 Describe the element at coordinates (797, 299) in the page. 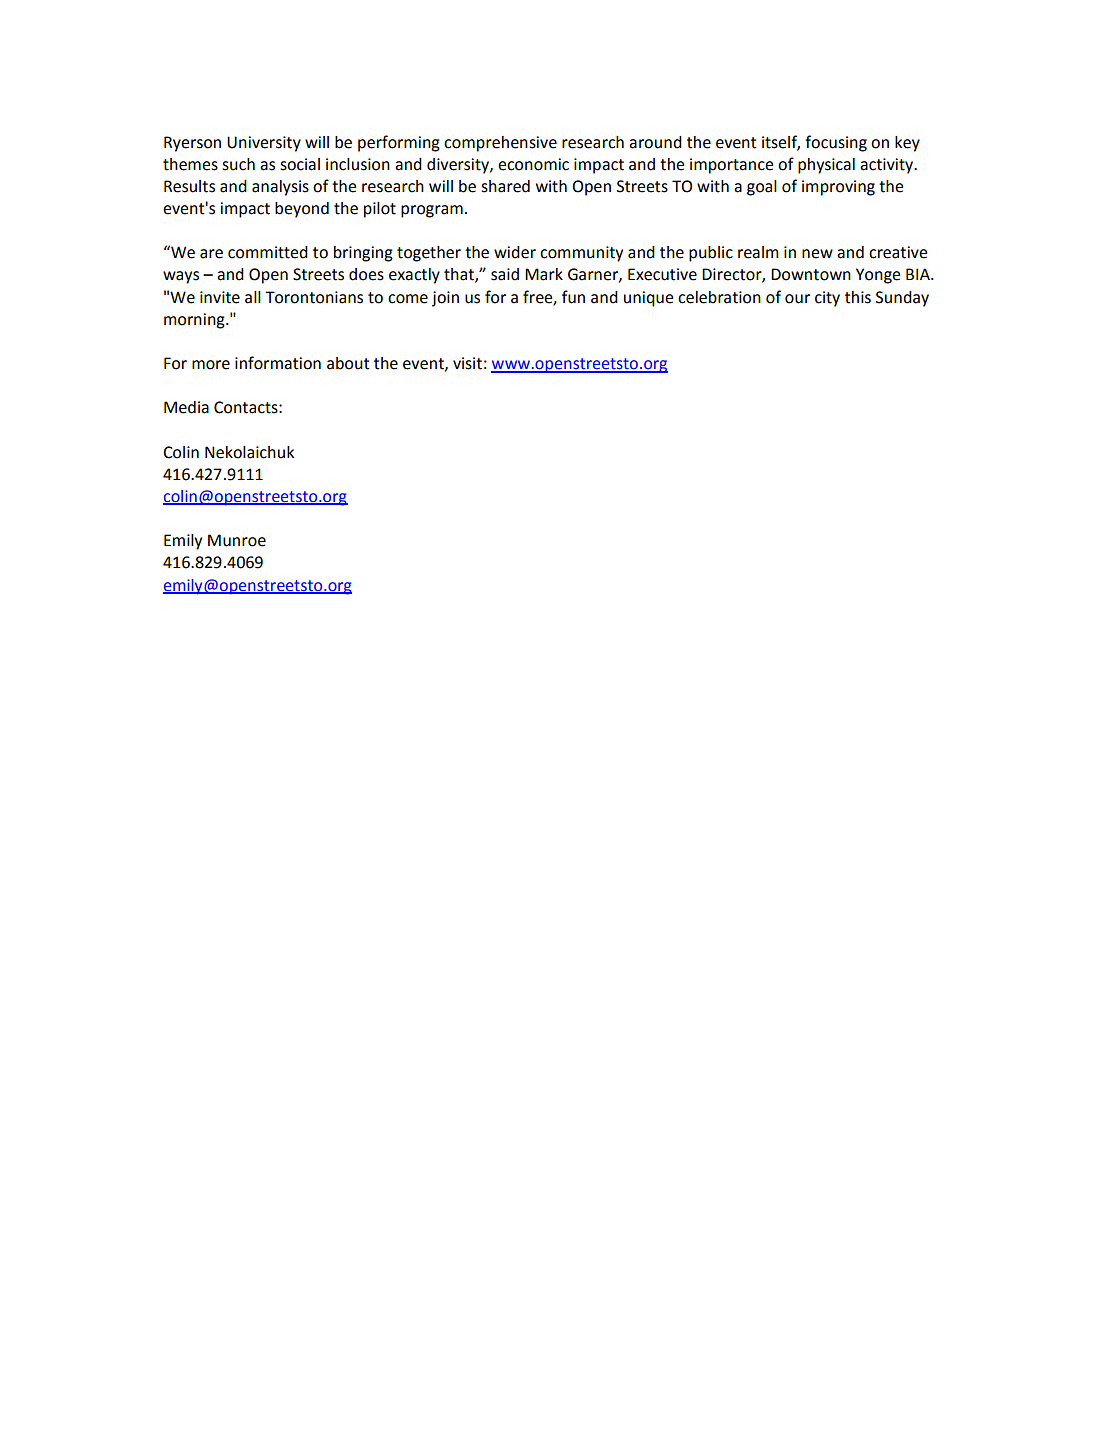

I see `our` at that location.
